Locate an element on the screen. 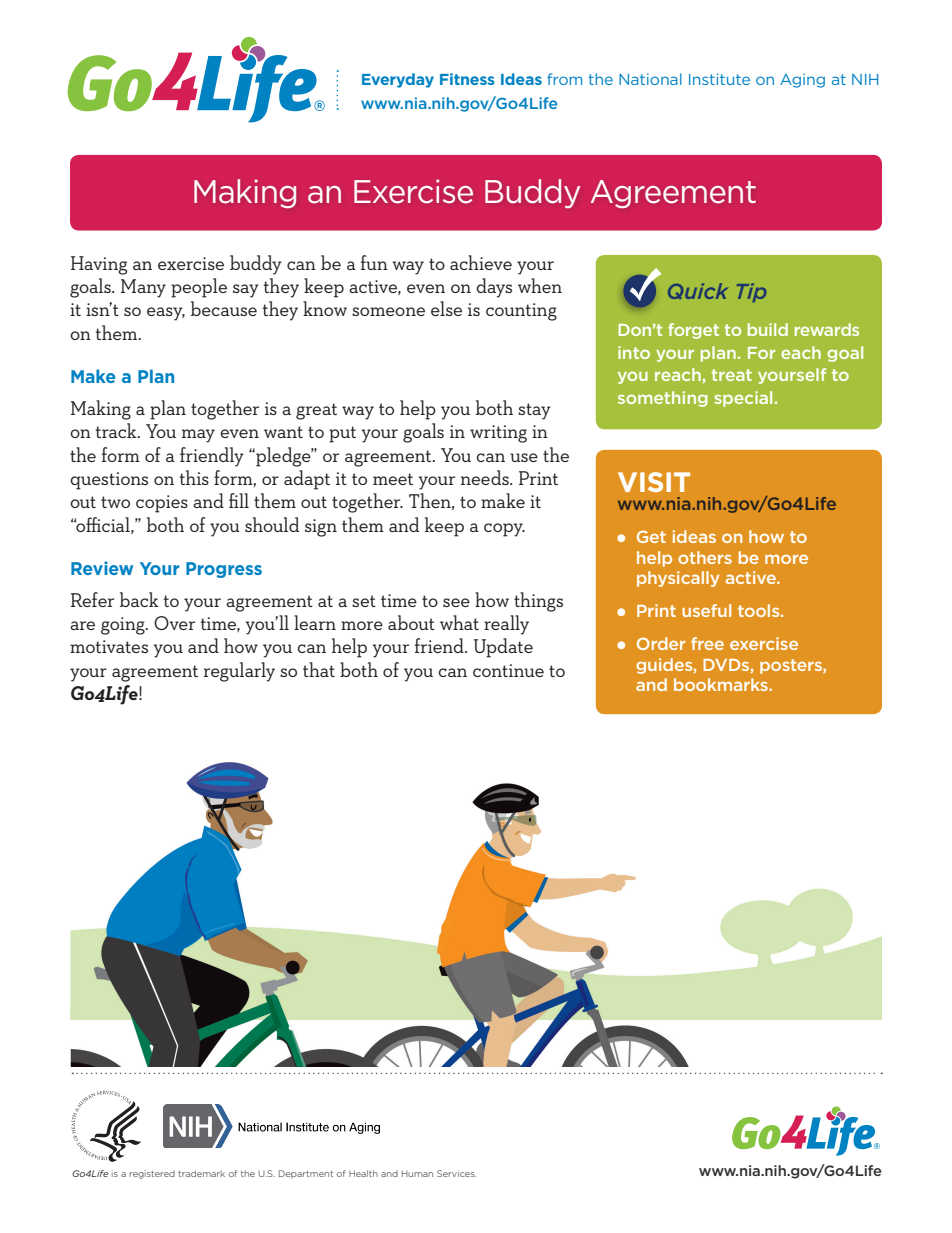  easy is located at coordinates (166, 314).
